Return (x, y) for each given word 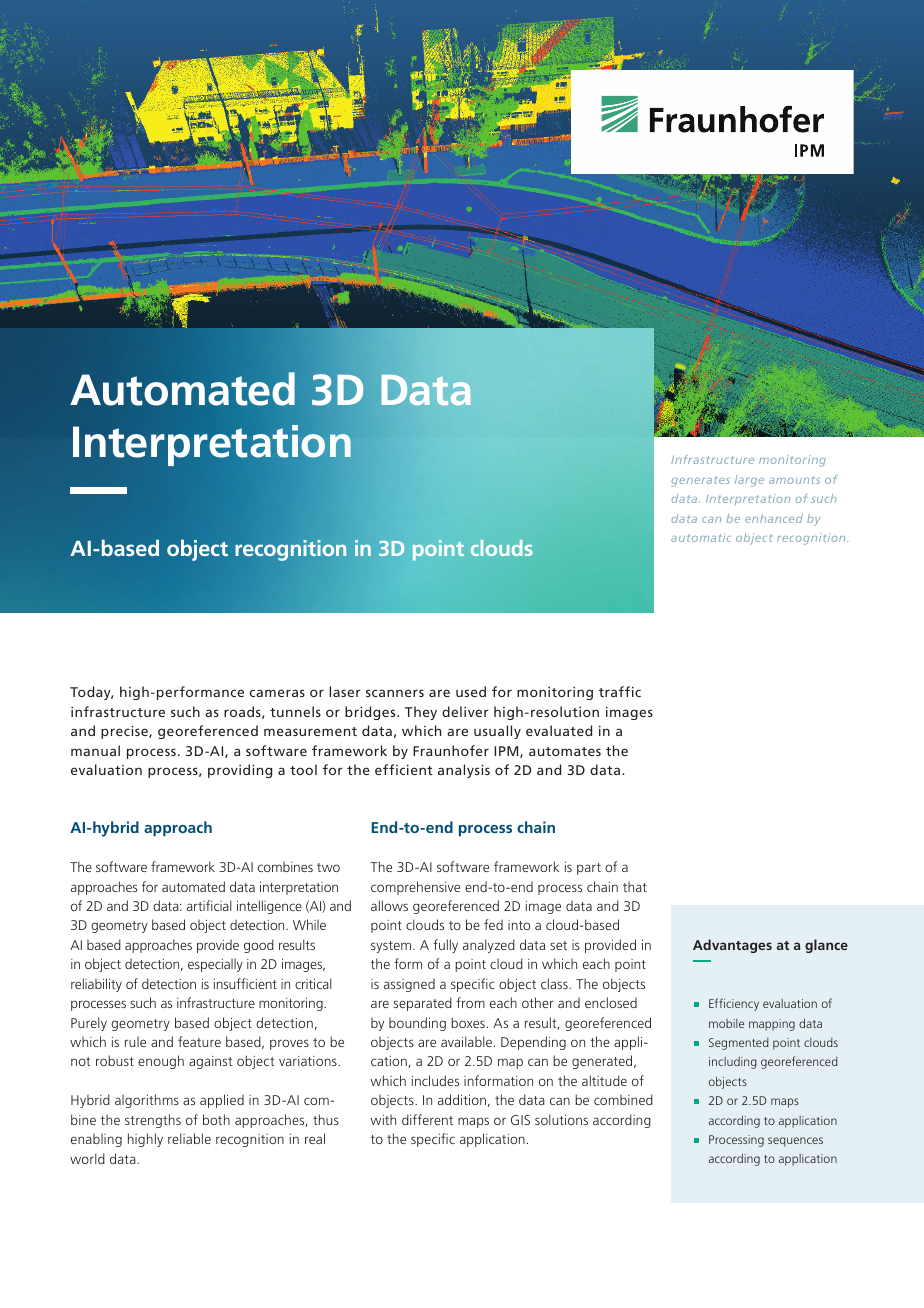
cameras (277, 693)
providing (240, 771)
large (749, 481)
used (471, 691)
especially (215, 965)
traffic (620, 691)
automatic (701, 537)
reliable (189, 1138)
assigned (409, 985)
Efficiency (734, 1004)
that (635, 886)
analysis (464, 771)
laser (345, 691)
